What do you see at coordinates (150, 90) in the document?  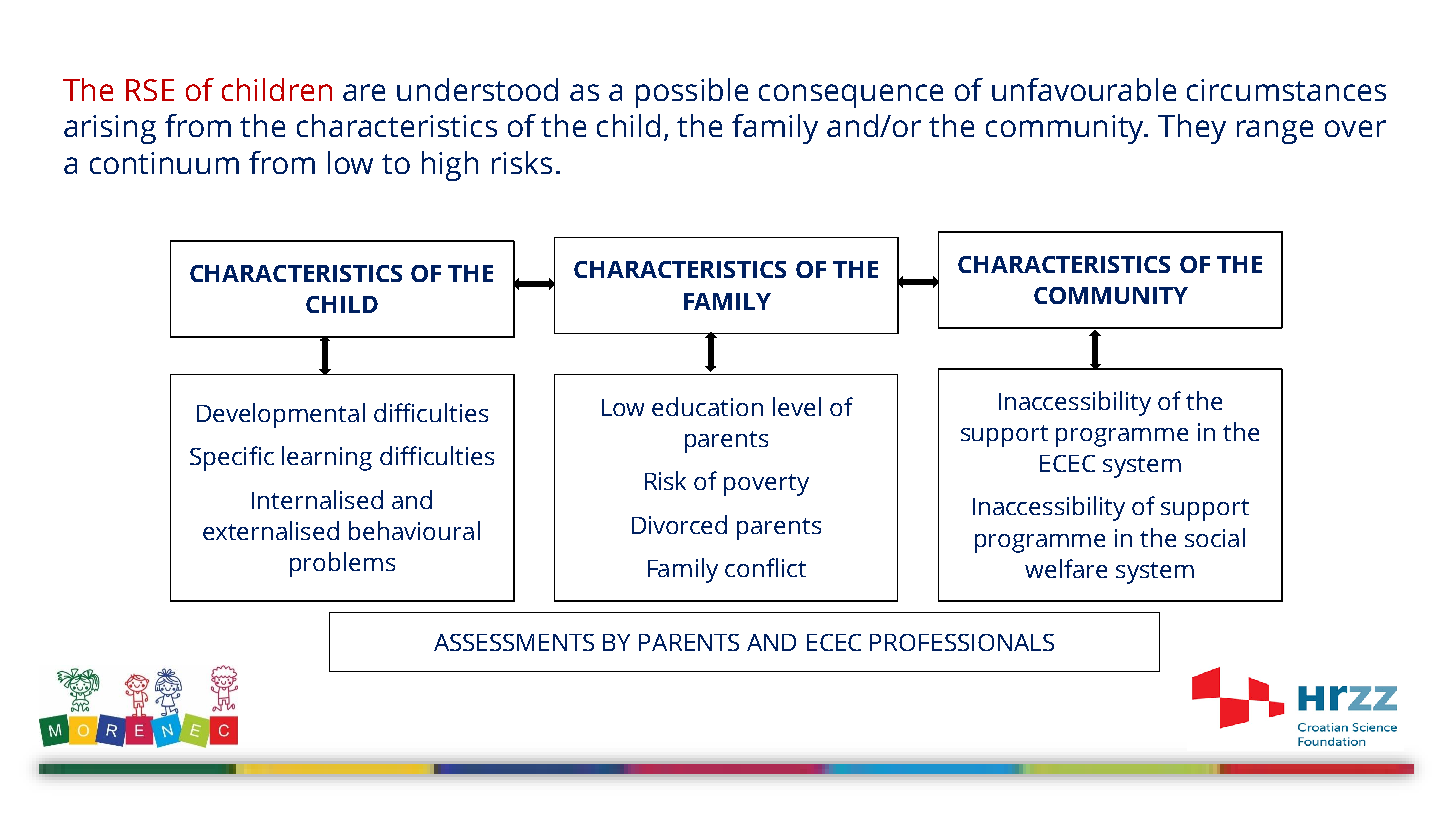 I see `RSE` at bounding box center [150, 90].
